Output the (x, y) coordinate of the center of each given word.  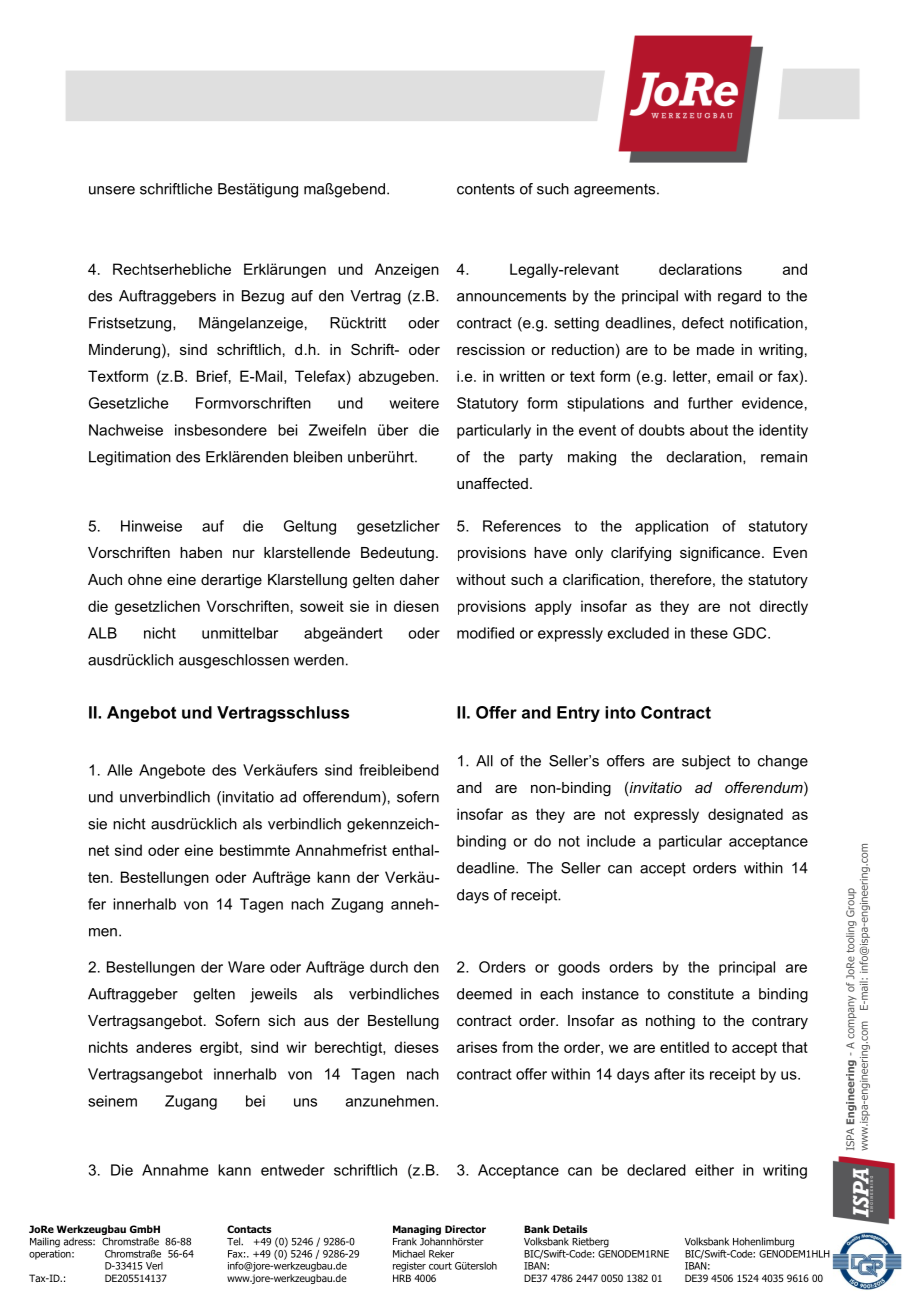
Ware (246, 967)
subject (706, 762)
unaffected (492, 483)
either (714, 1170)
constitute (701, 994)
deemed (484, 994)
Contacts (249, 1229)
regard (739, 297)
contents (486, 189)
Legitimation (130, 458)
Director (465, 1229)
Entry (578, 714)
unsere (112, 190)
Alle (119, 770)
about (709, 430)
